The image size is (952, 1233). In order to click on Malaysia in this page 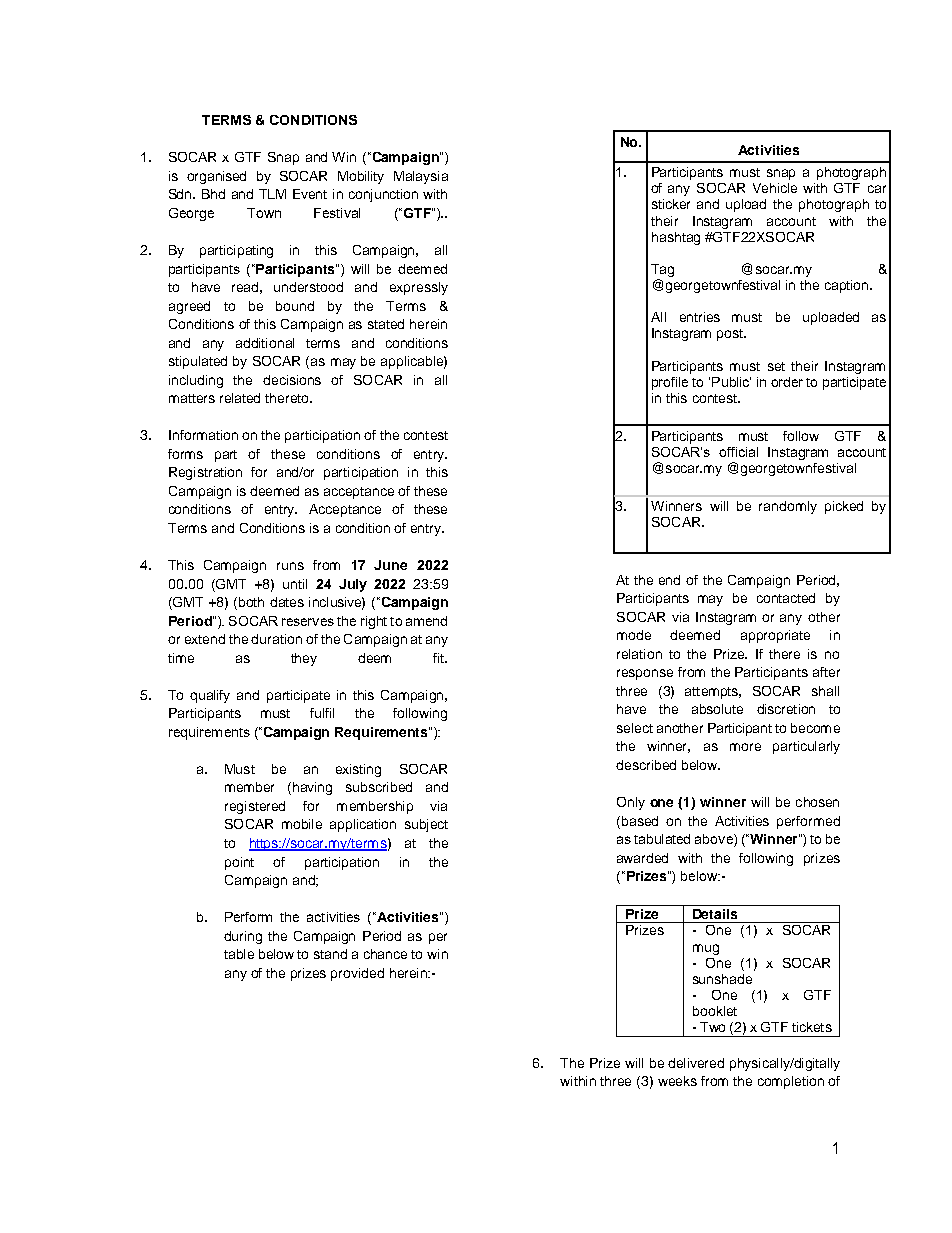, I will do `click(421, 177)`.
